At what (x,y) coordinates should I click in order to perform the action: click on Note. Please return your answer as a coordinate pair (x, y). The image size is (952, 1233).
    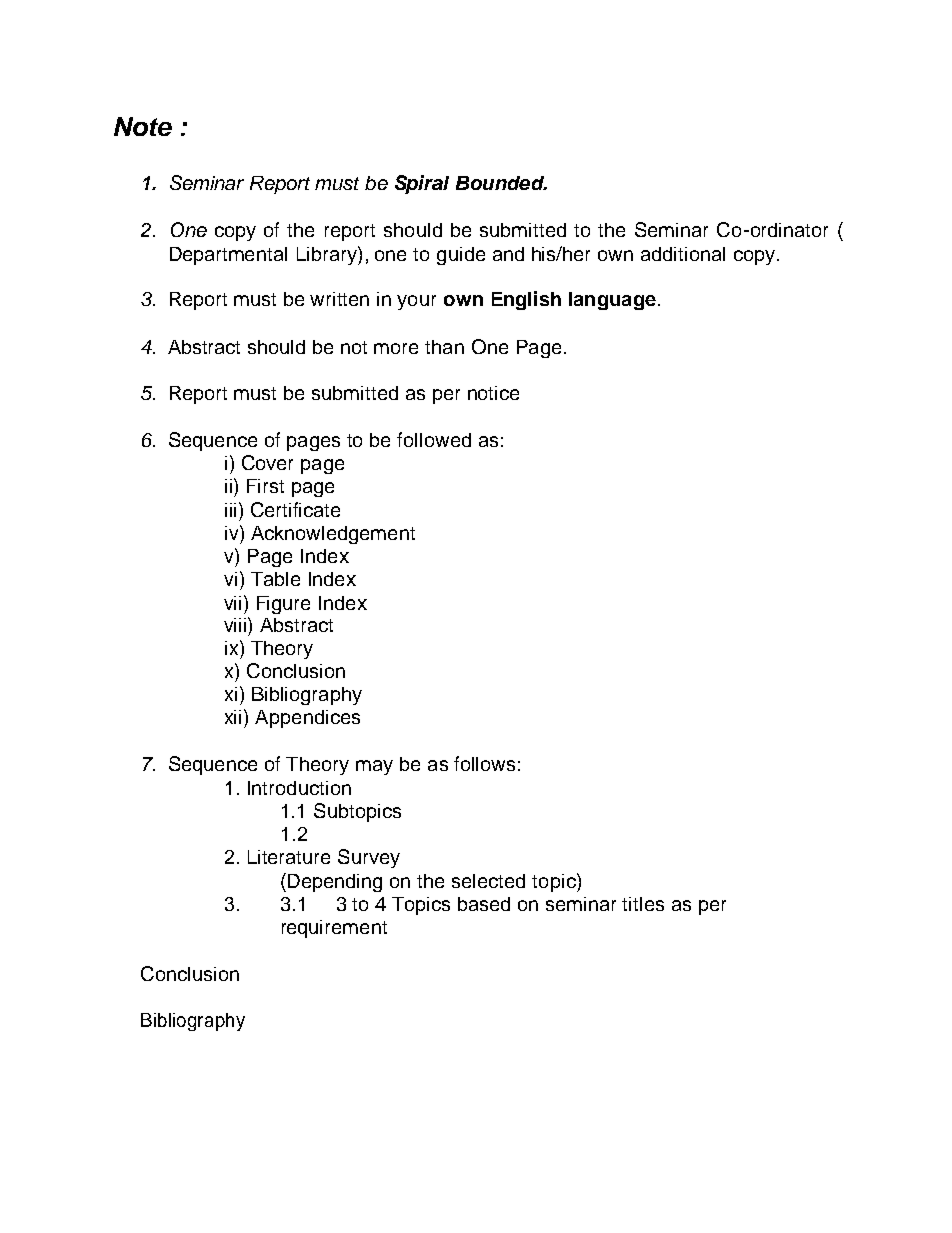
    Looking at the image, I should click on (143, 126).
